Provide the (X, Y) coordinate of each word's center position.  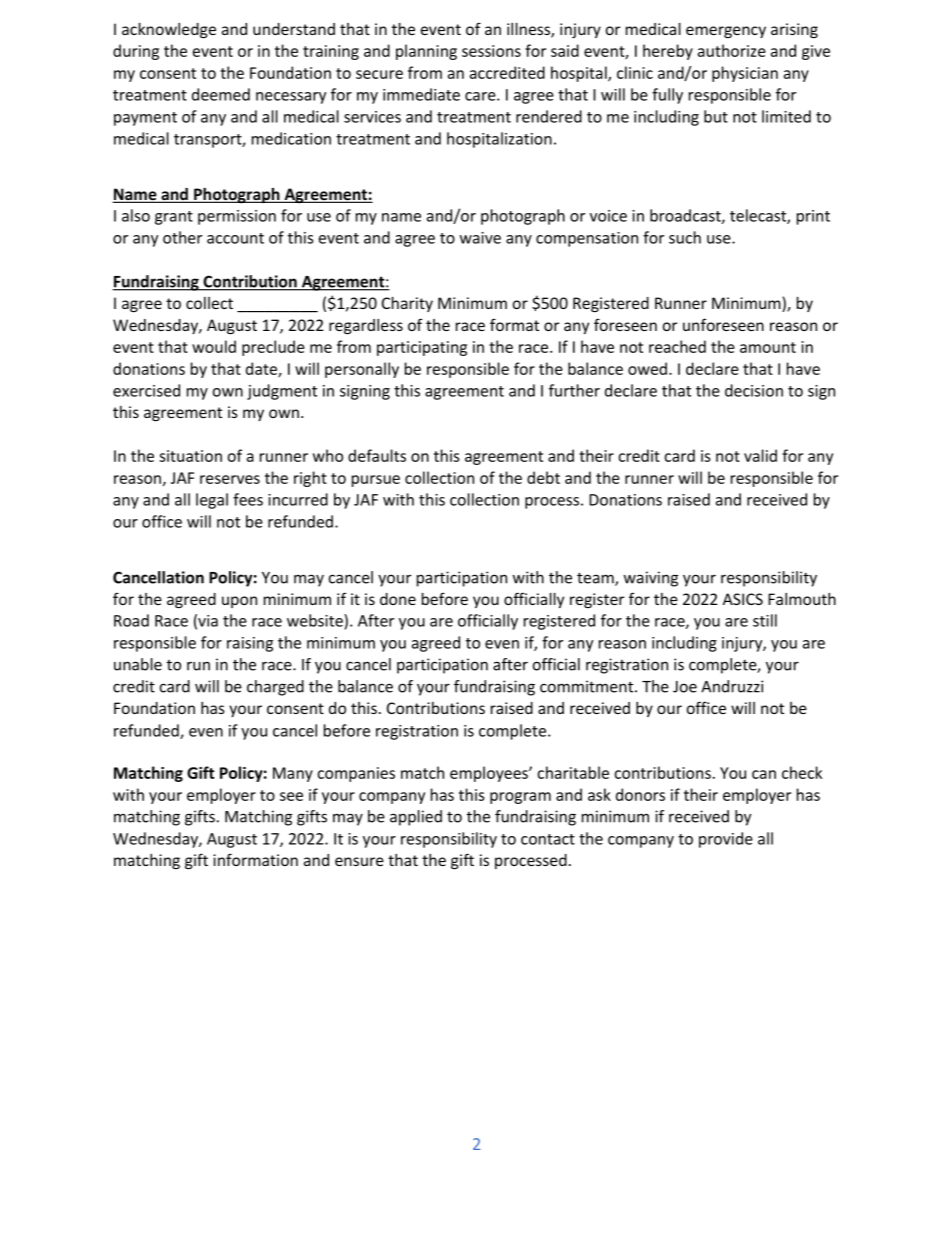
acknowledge (169, 31)
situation (190, 456)
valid (760, 455)
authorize (732, 50)
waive (480, 238)
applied (416, 818)
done (398, 599)
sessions (491, 51)
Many (293, 774)
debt (543, 477)
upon (239, 602)
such (685, 237)
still (765, 620)
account (235, 238)
